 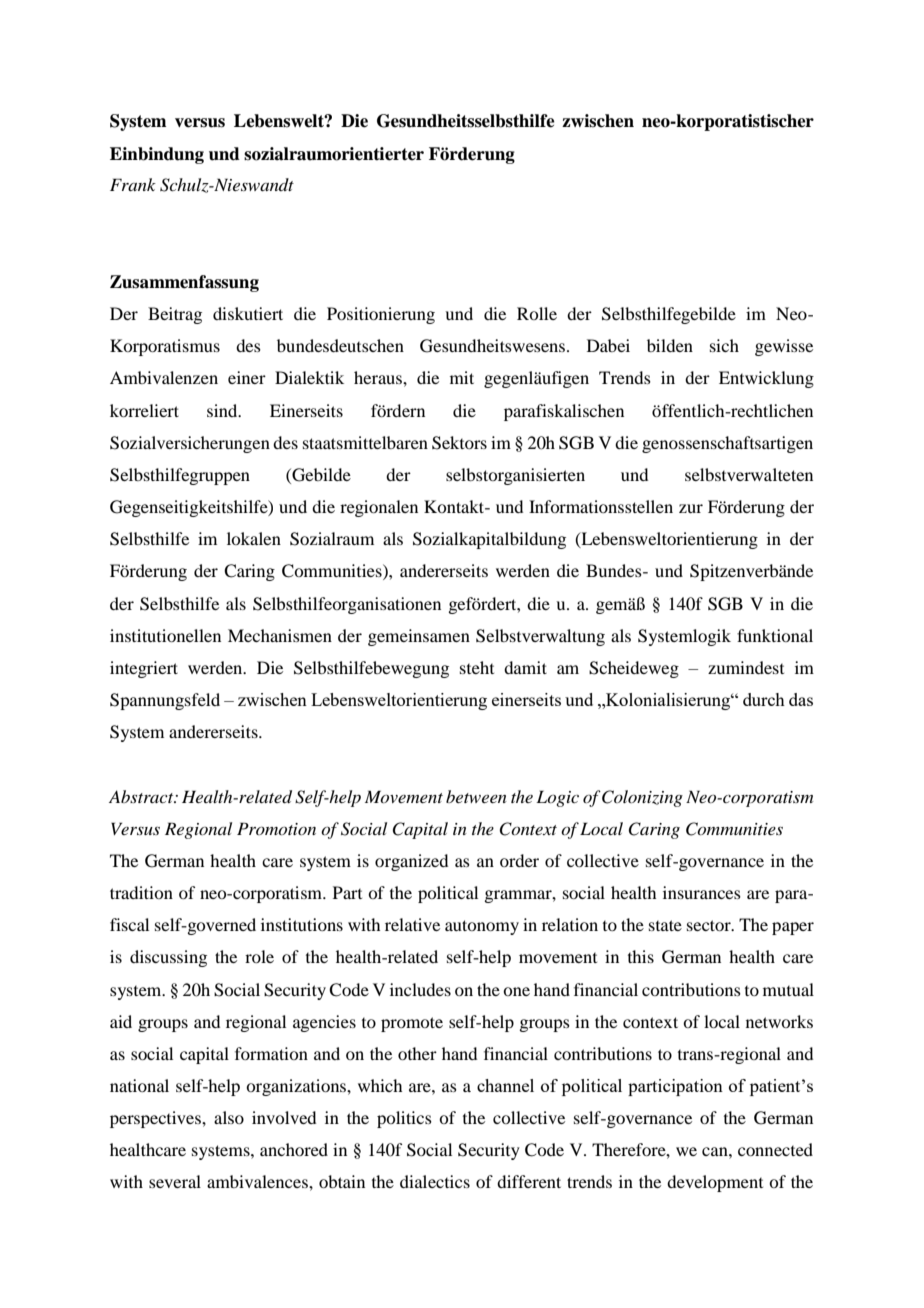 What do you see at coordinates (764, 699) in the page?
I see `durch` at bounding box center [764, 699].
